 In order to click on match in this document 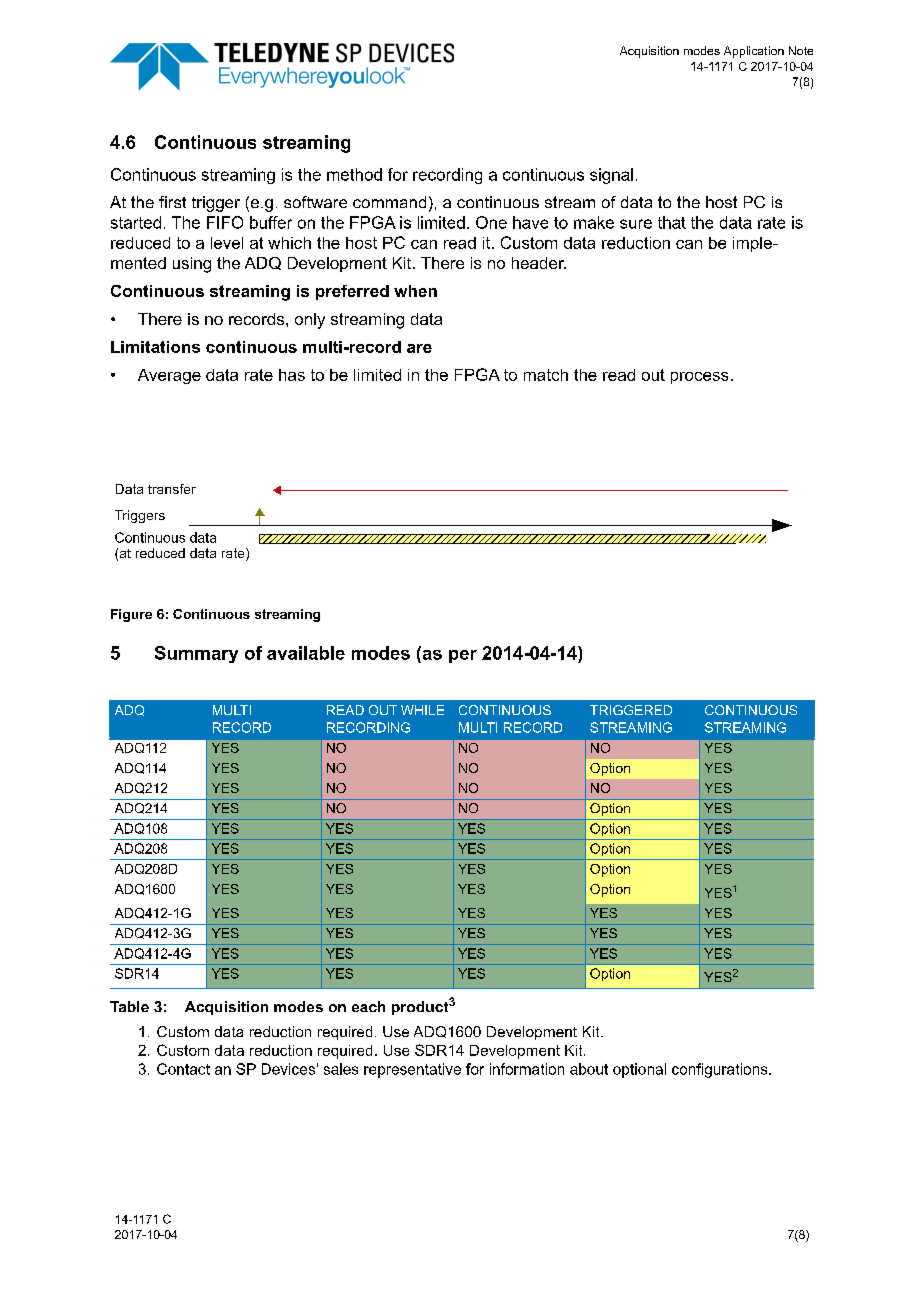, I will do `click(546, 375)`.
